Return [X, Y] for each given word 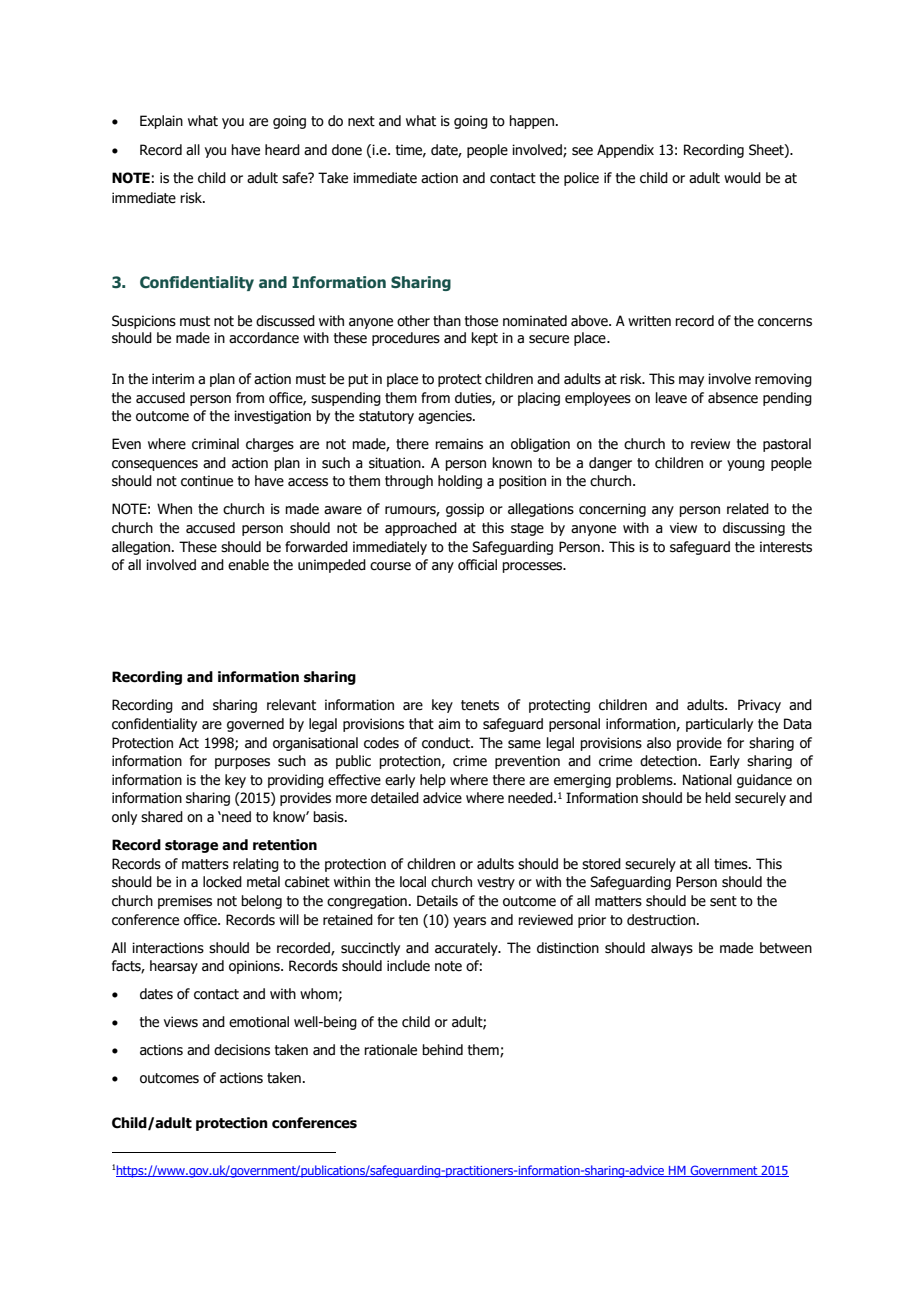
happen [531, 122]
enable [248, 565]
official [477, 565]
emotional [259, 1022]
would [742, 178]
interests [786, 547]
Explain [161, 122]
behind [442, 1050]
